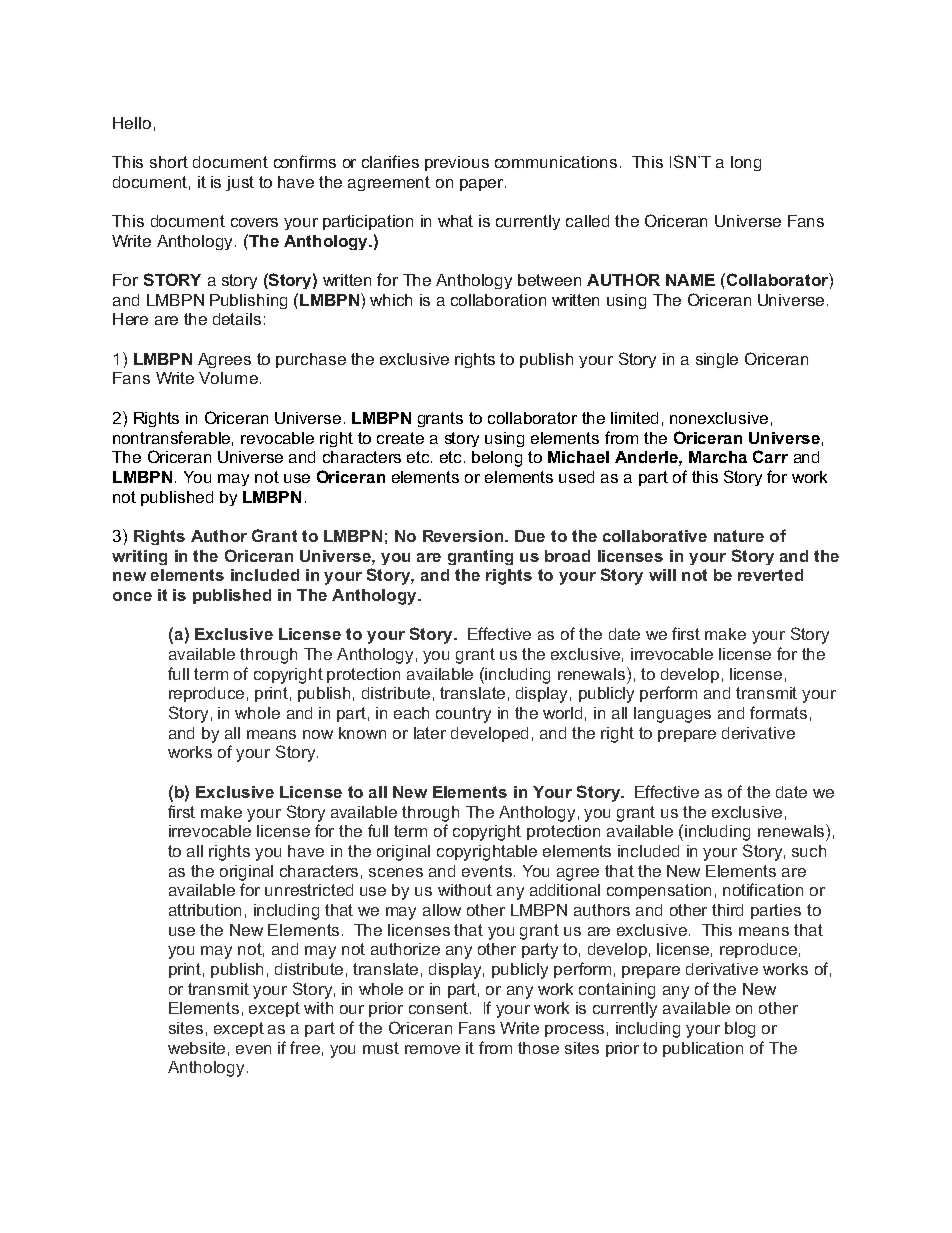 Image resolution: width=952 pixels, height=1233 pixels. I want to click on blog, so click(740, 1030).
